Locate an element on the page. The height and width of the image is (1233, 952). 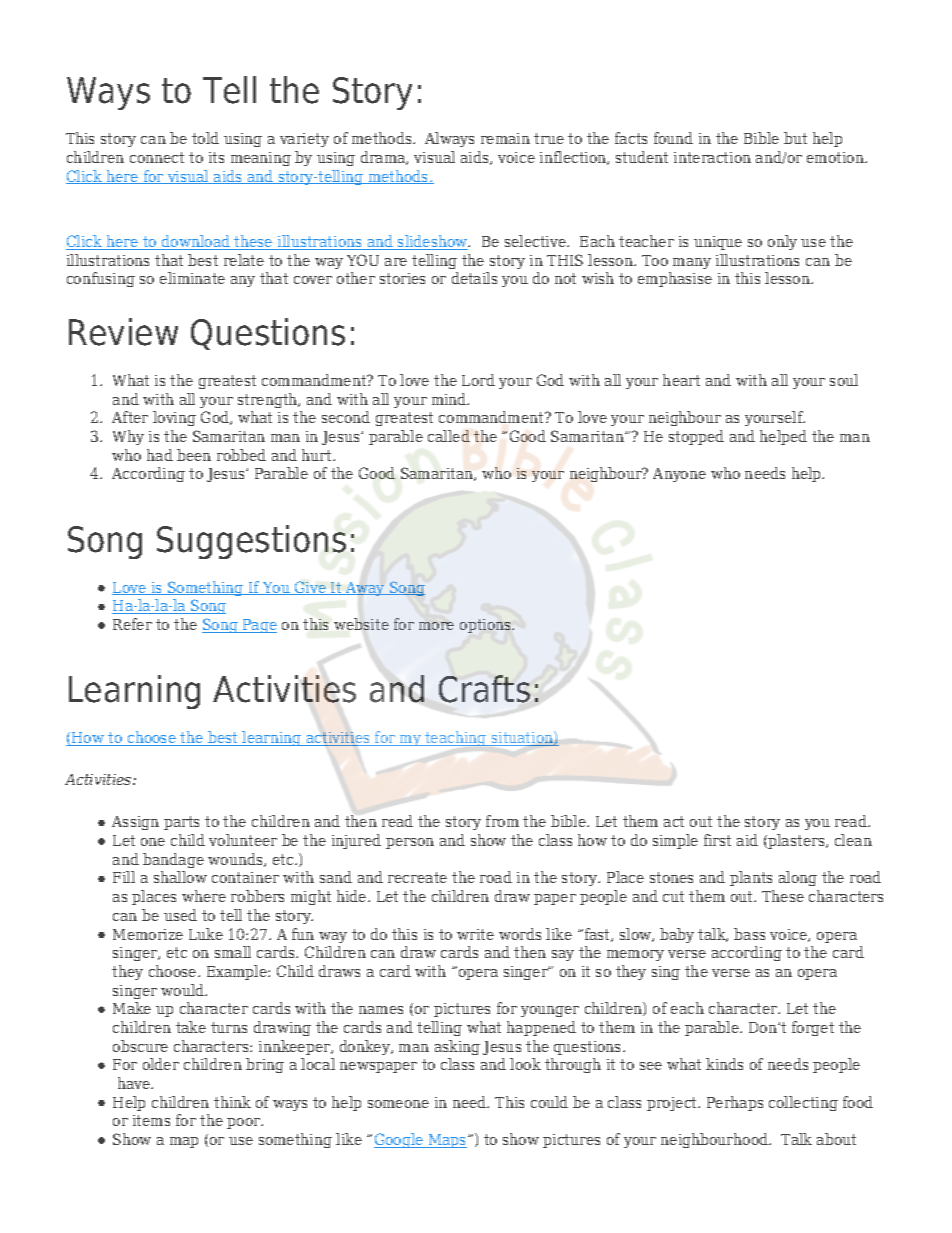
could is located at coordinates (549, 1102).
